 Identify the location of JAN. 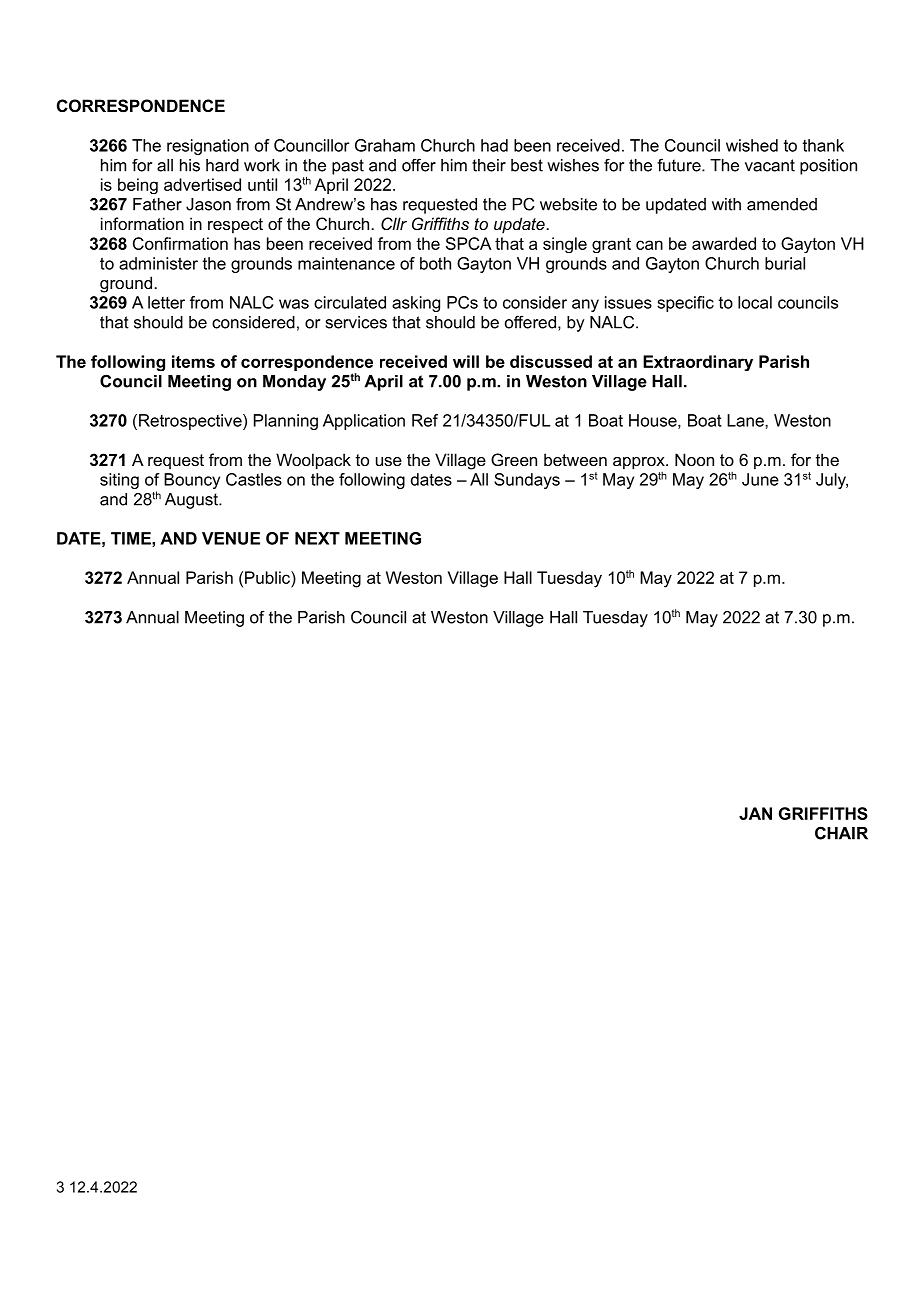
(755, 813).
